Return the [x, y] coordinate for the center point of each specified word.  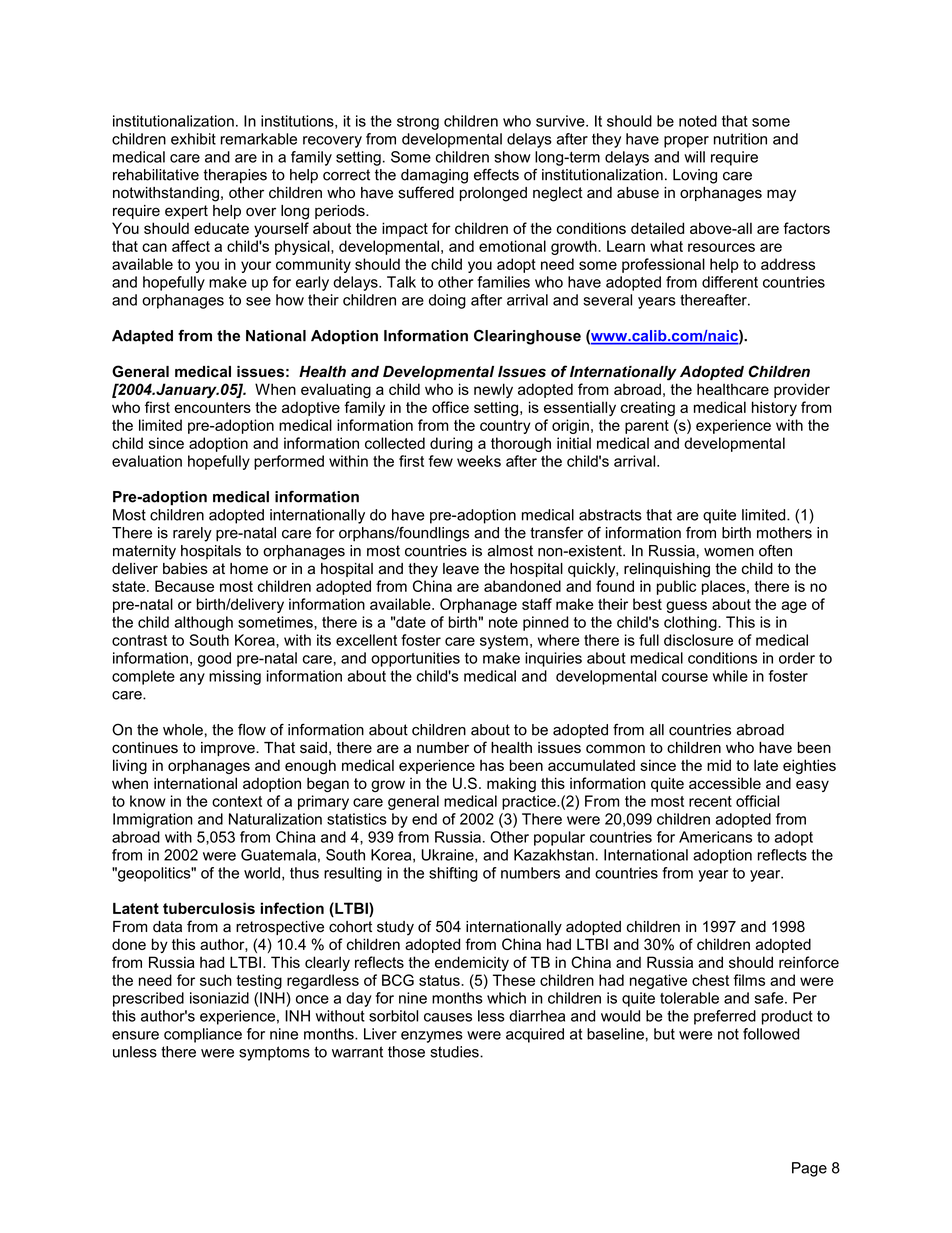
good [214, 659]
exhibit [193, 139]
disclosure [698, 640]
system [504, 642]
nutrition [740, 139]
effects [496, 174]
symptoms [274, 1053]
